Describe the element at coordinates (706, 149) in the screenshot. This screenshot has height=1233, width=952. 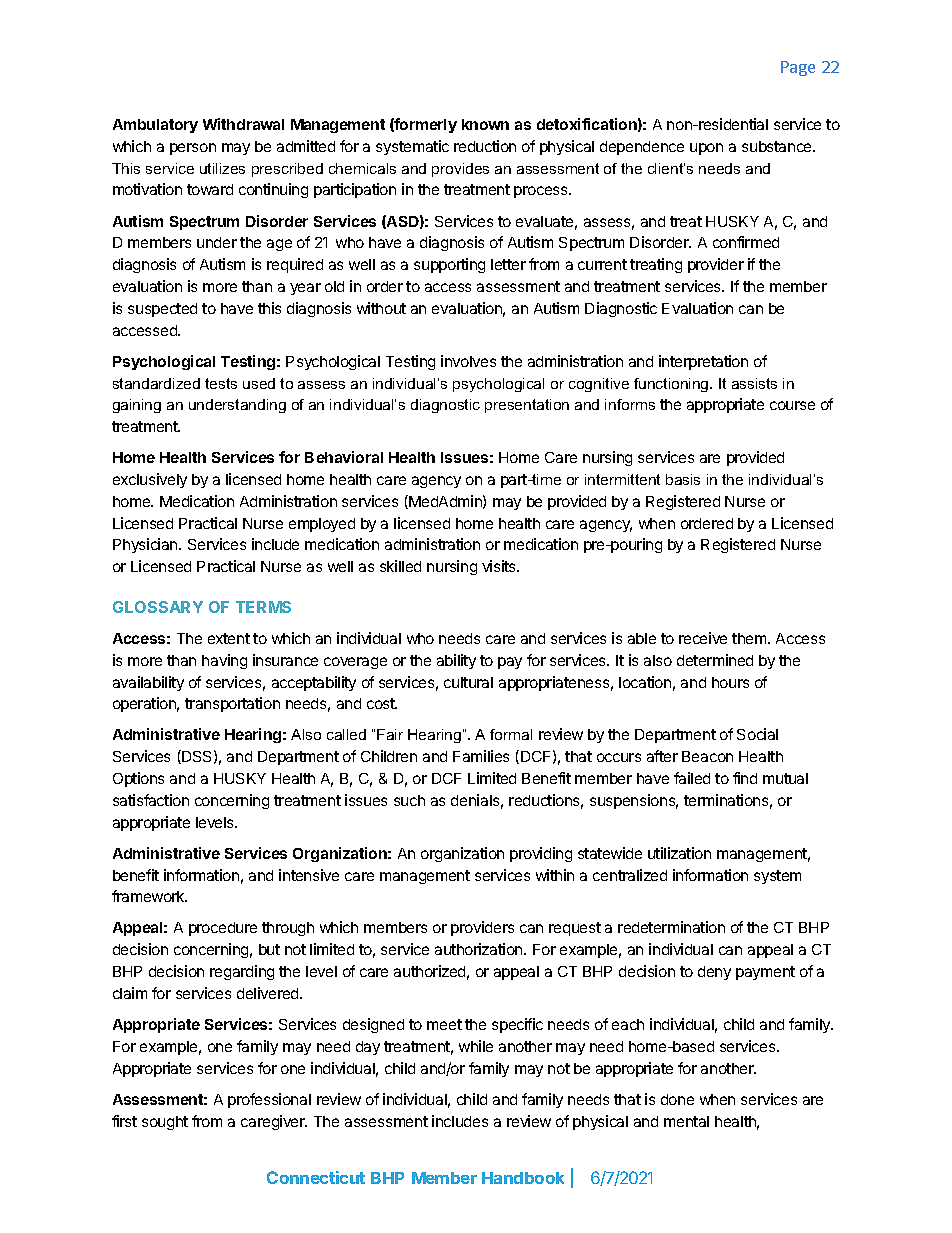
I see `upon` at that location.
